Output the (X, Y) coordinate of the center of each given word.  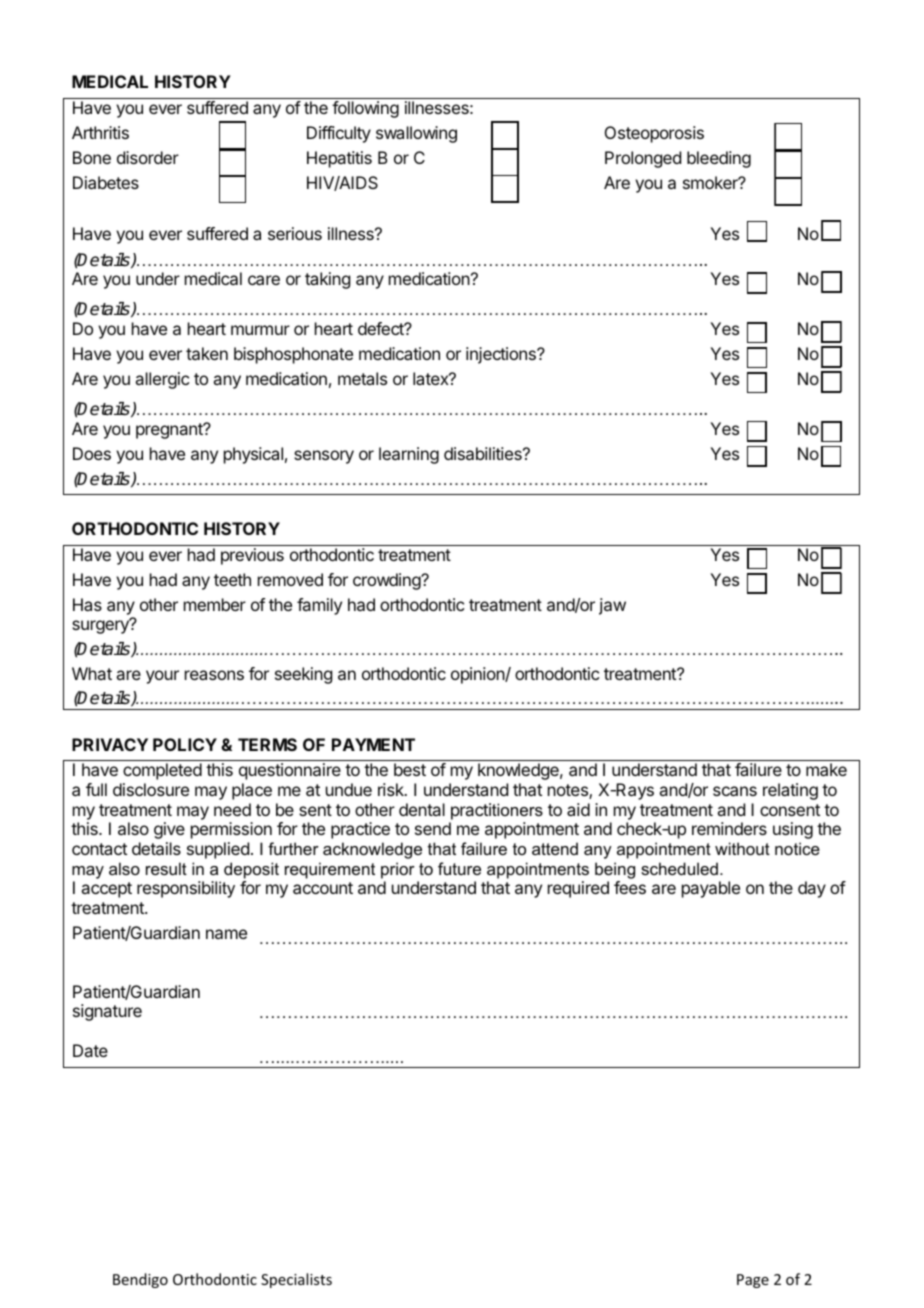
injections (502, 355)
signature (107, 1012)
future (459, 868)
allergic (162, 380)
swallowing (416, 134)
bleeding (719, 159)
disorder (148, 157)
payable (711, 889)
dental (422, 809)
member (215, 604)
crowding (387, 581)
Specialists (296, 1280)
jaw (612, 606)
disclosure (151, 789)
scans (735, 791)
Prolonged (643, 159)
